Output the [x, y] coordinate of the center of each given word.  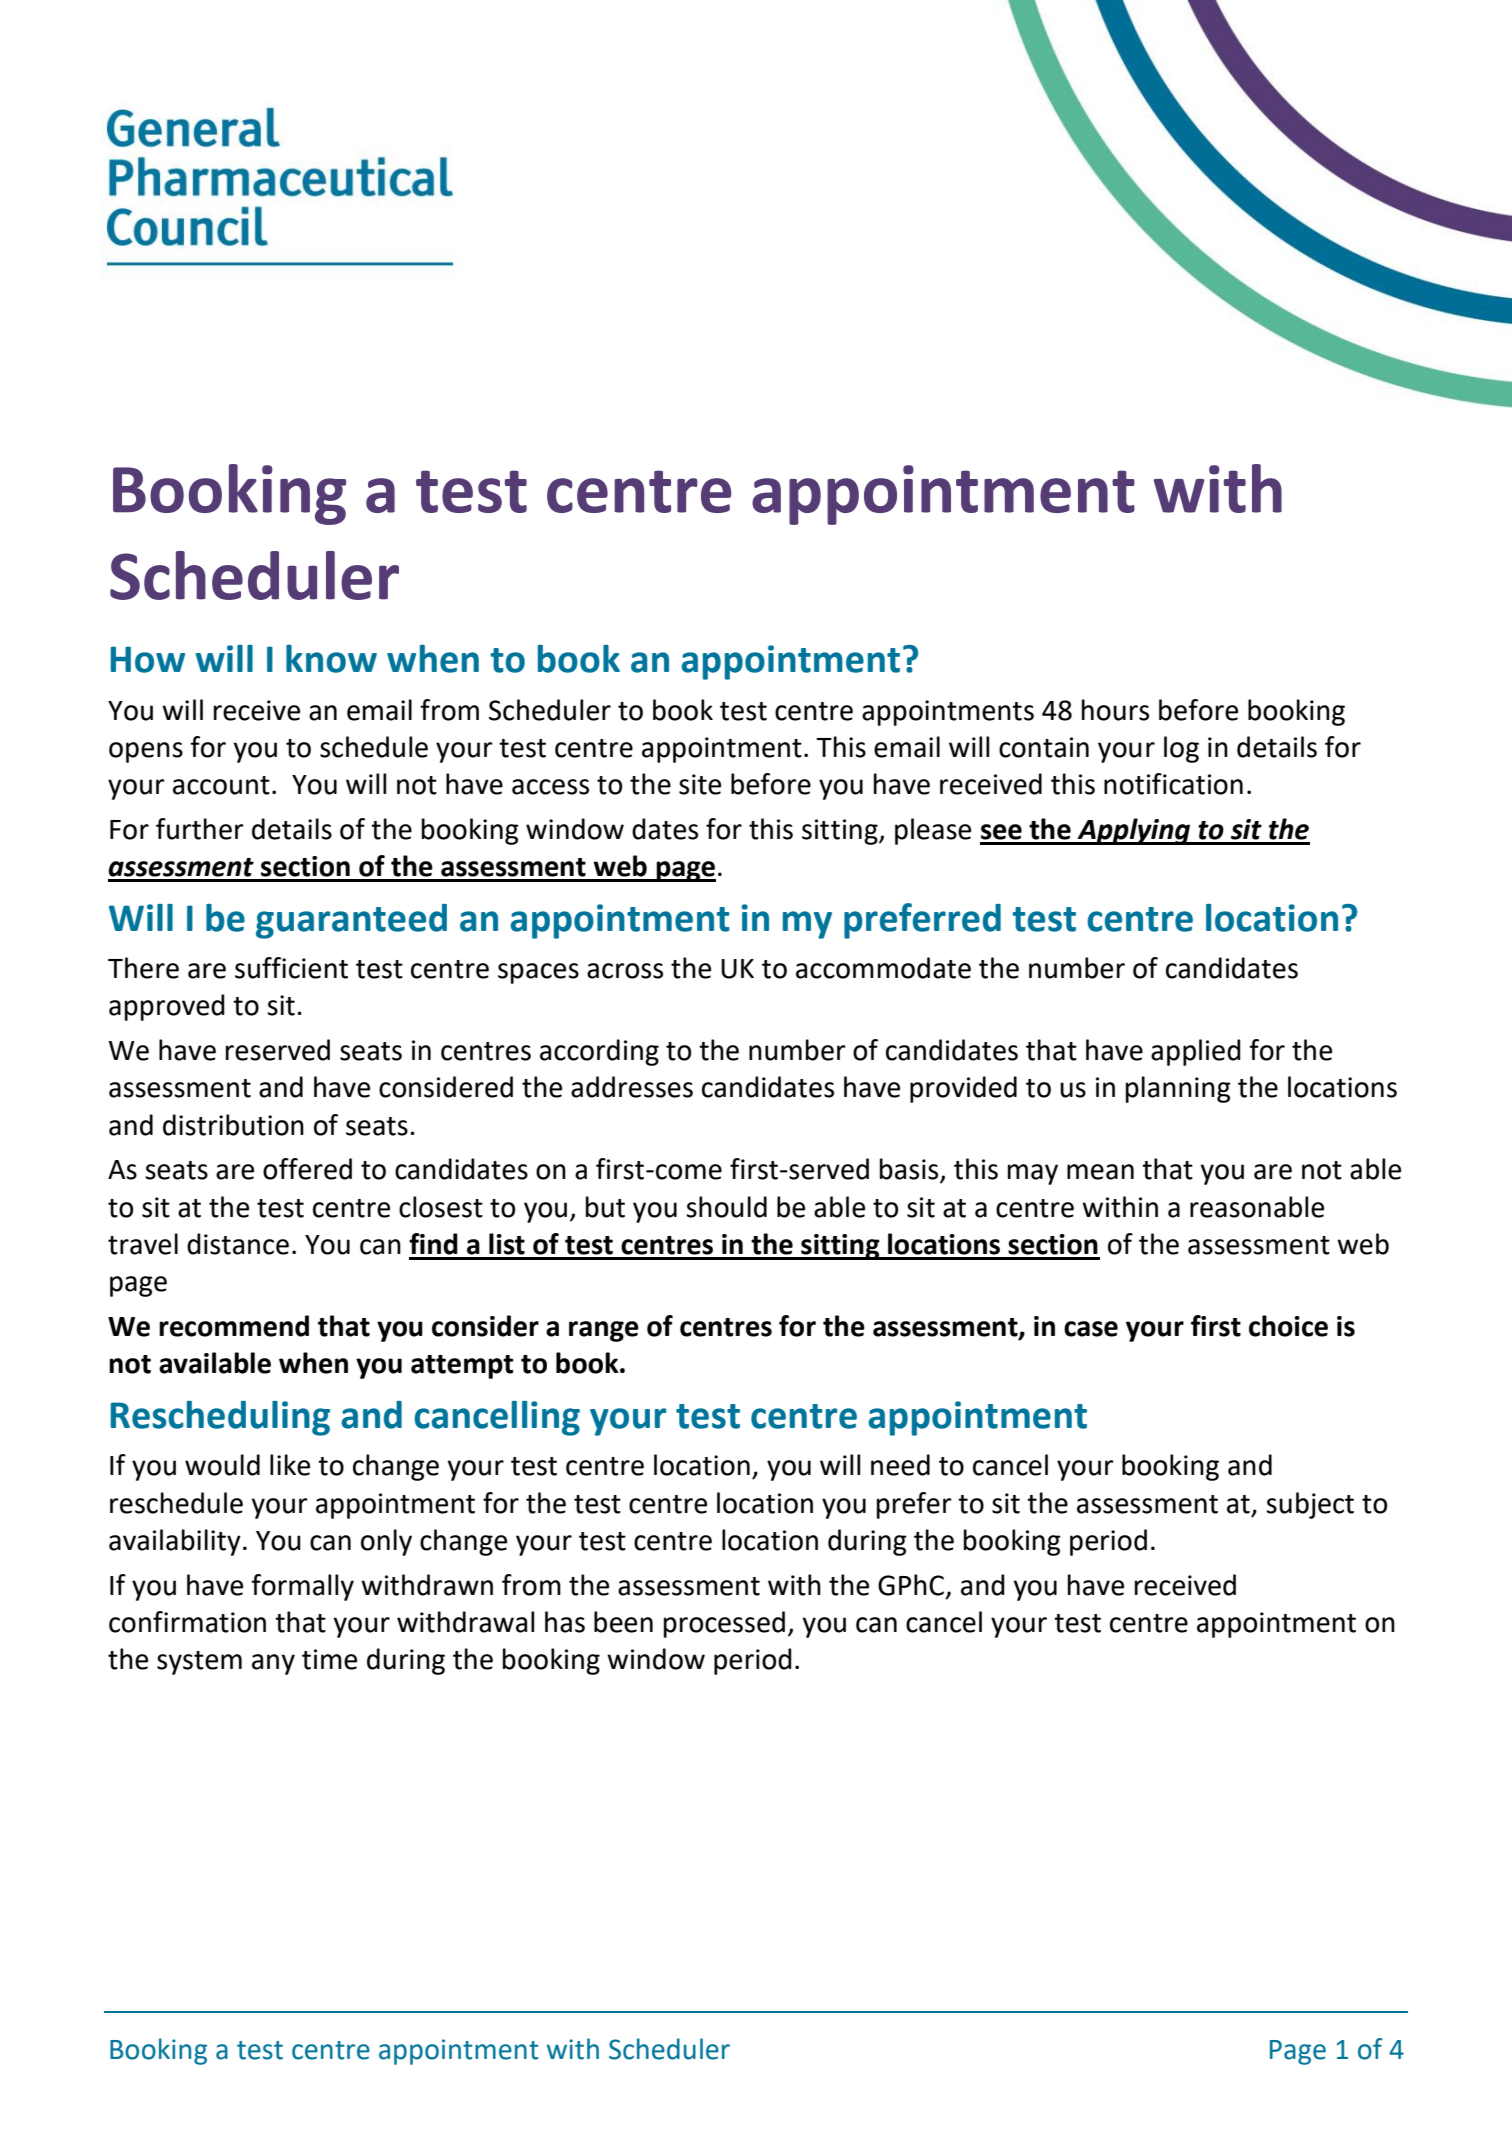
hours [1115, 710]
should [726, 1207]
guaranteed [351, 921]
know [331, 659]
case [1091, 1329]
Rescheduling [220, 1418]
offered [307, 1169]
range [604, 1331]
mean [1100, 1172]
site [700, 784]
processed [724, 1624]
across [625, 971]
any [273, 1664]
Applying [1134, 831]
